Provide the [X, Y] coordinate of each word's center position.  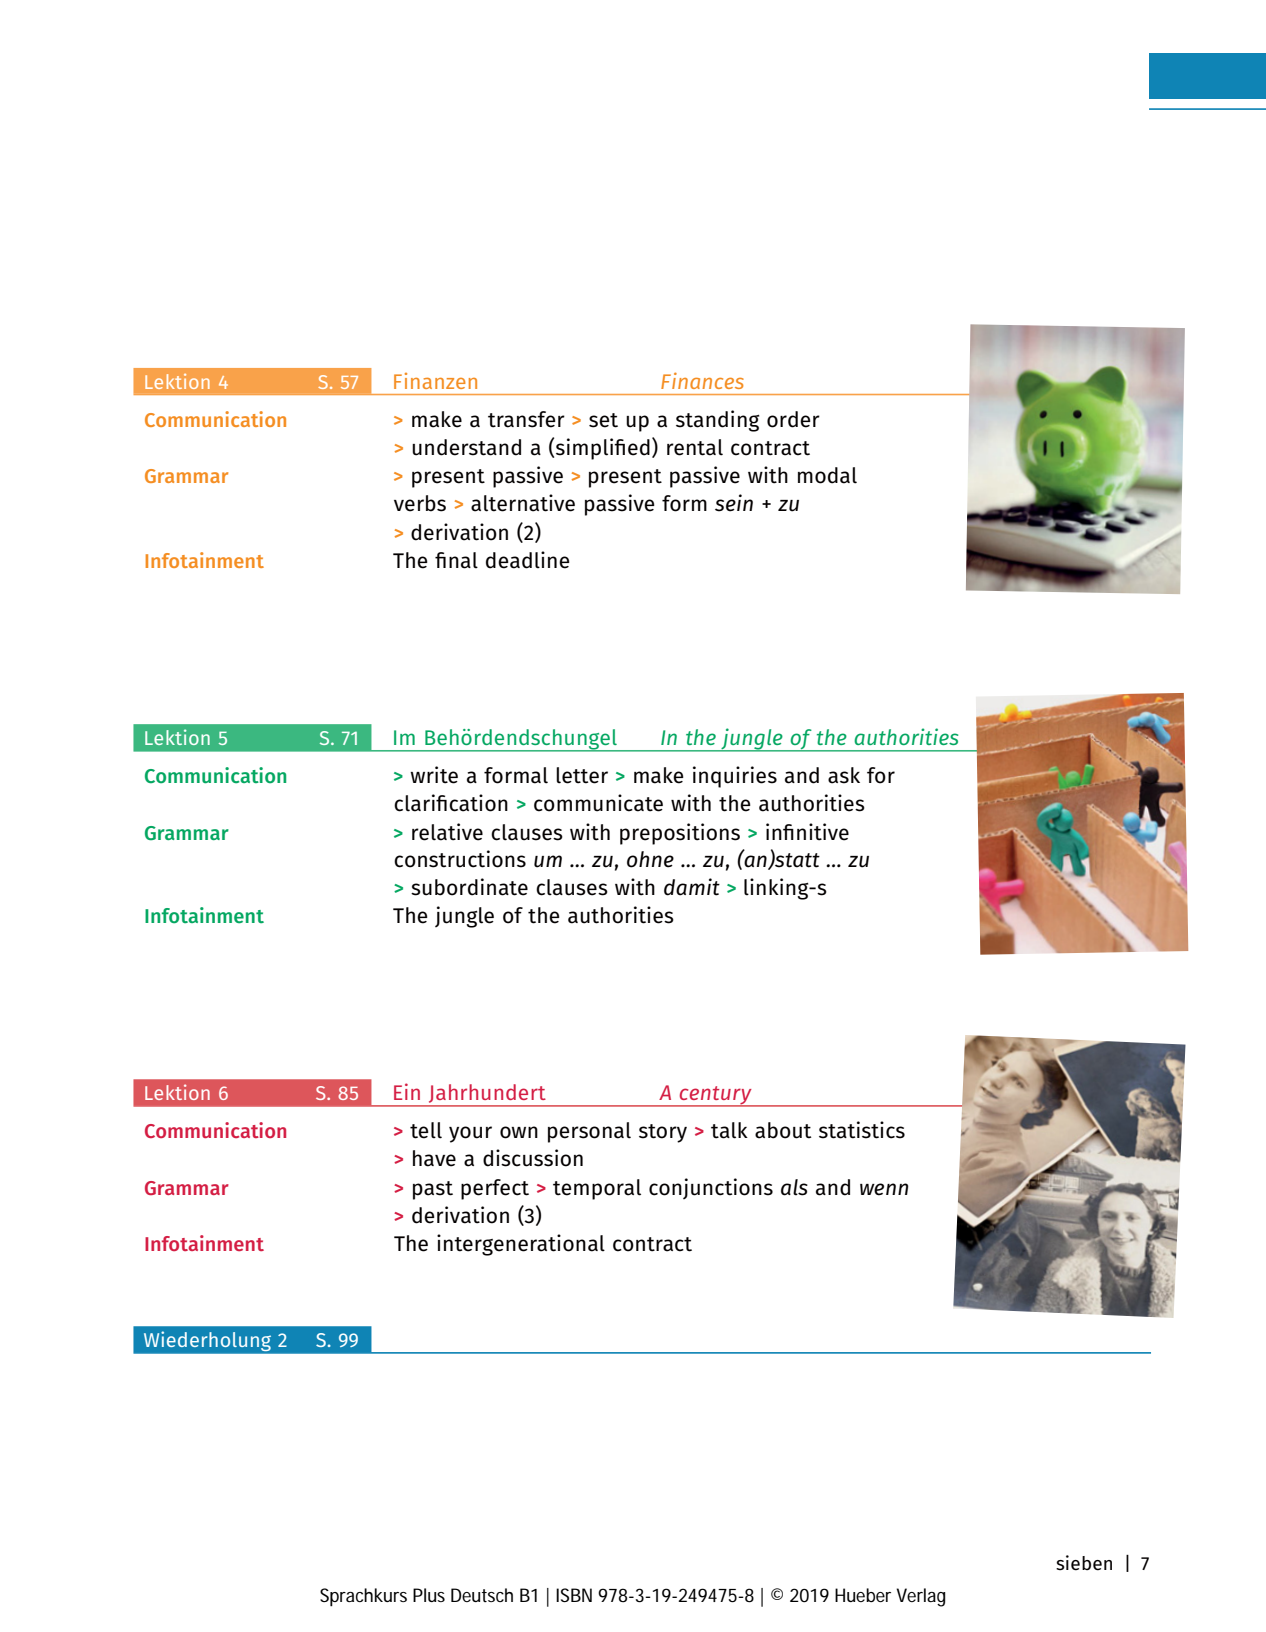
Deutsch [482, 1595]
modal [827, 475]
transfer [526, 419]
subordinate [469, 887]
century [715, 1096]
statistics [862, 1130]
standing [717, 421]
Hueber [863, 1595]
